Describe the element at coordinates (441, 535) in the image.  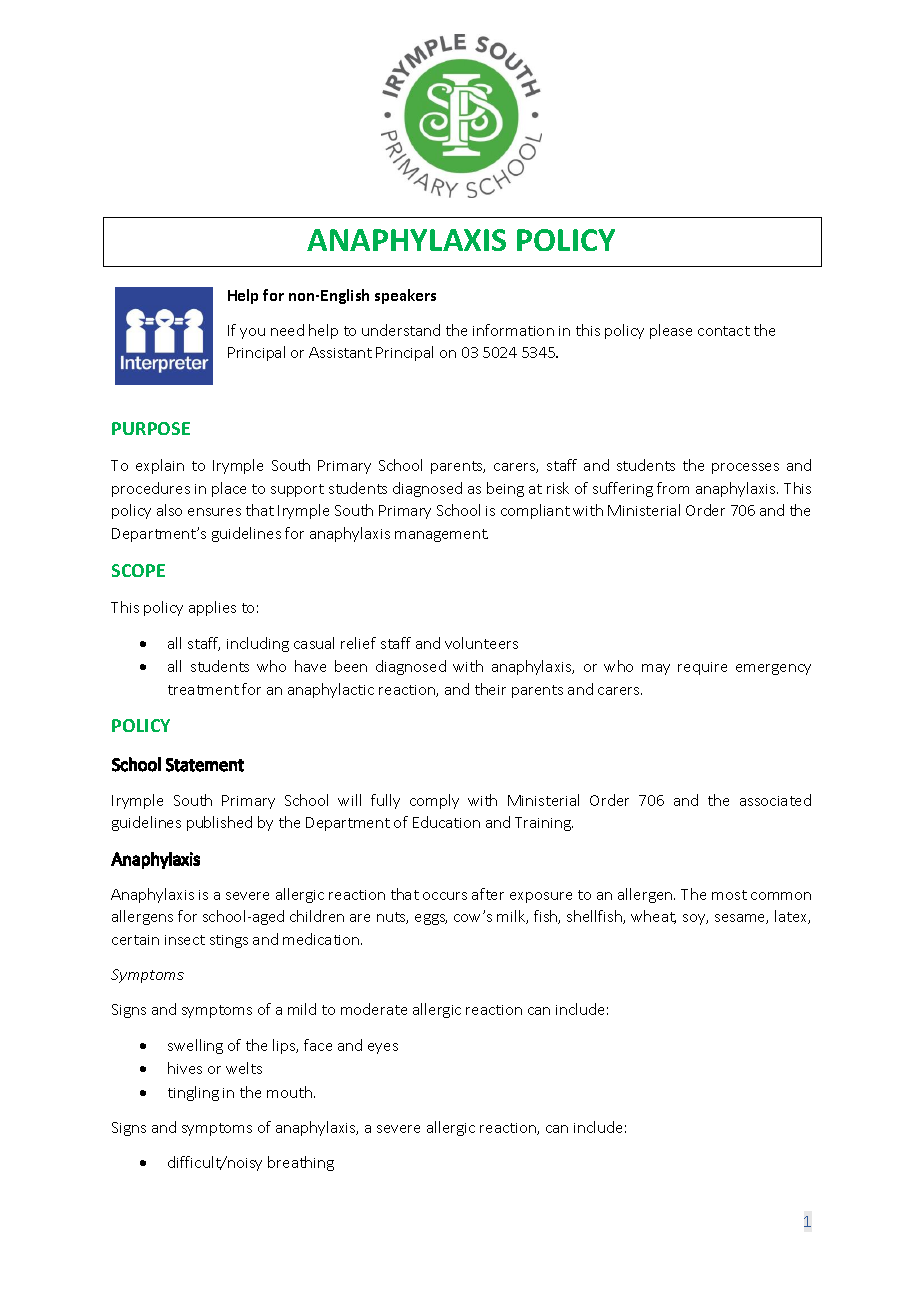
I see `management` at that location.
